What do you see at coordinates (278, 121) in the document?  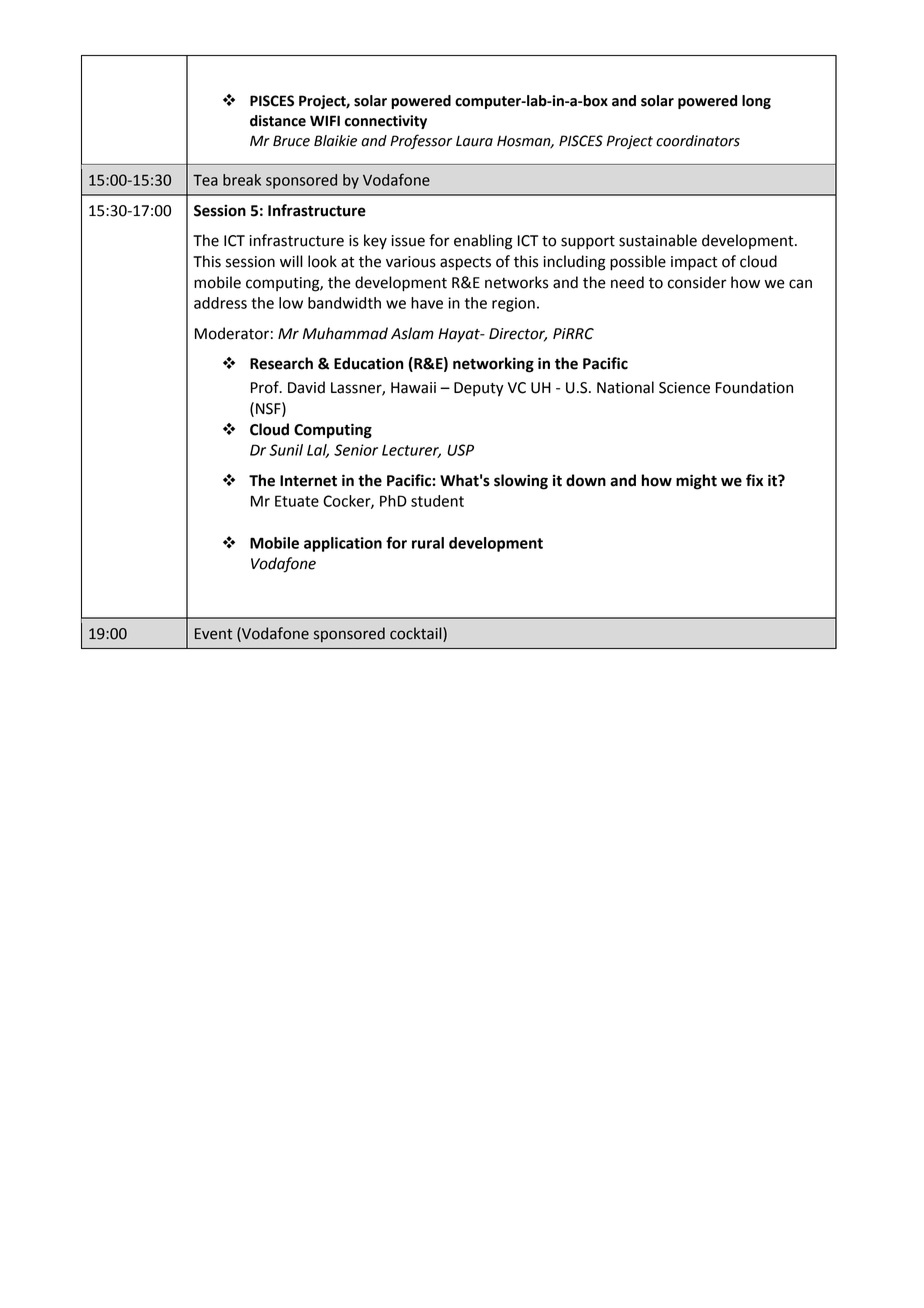 I see `distance` at bounding box center [278, 121].
